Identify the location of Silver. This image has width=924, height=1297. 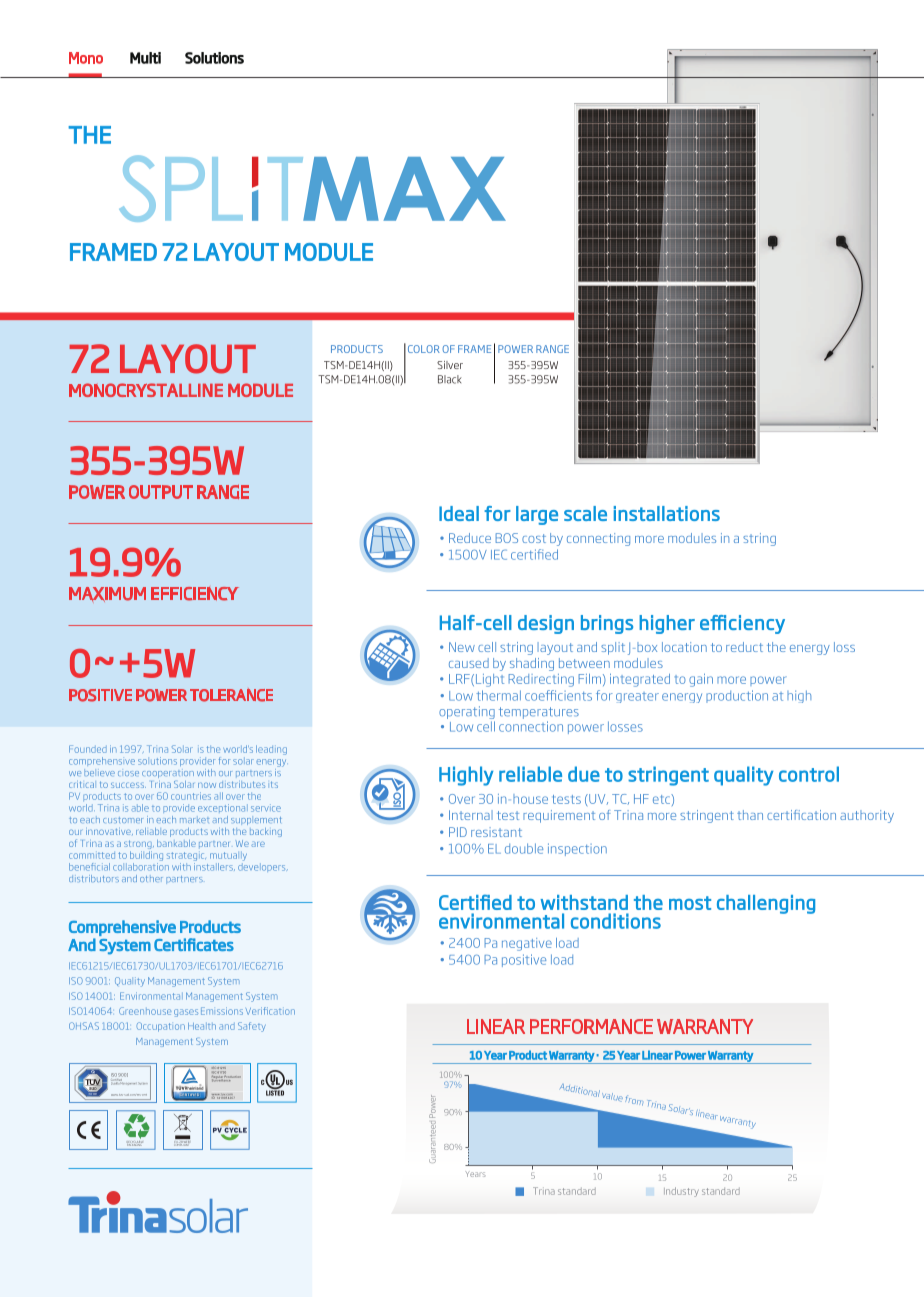
(450, 365).
